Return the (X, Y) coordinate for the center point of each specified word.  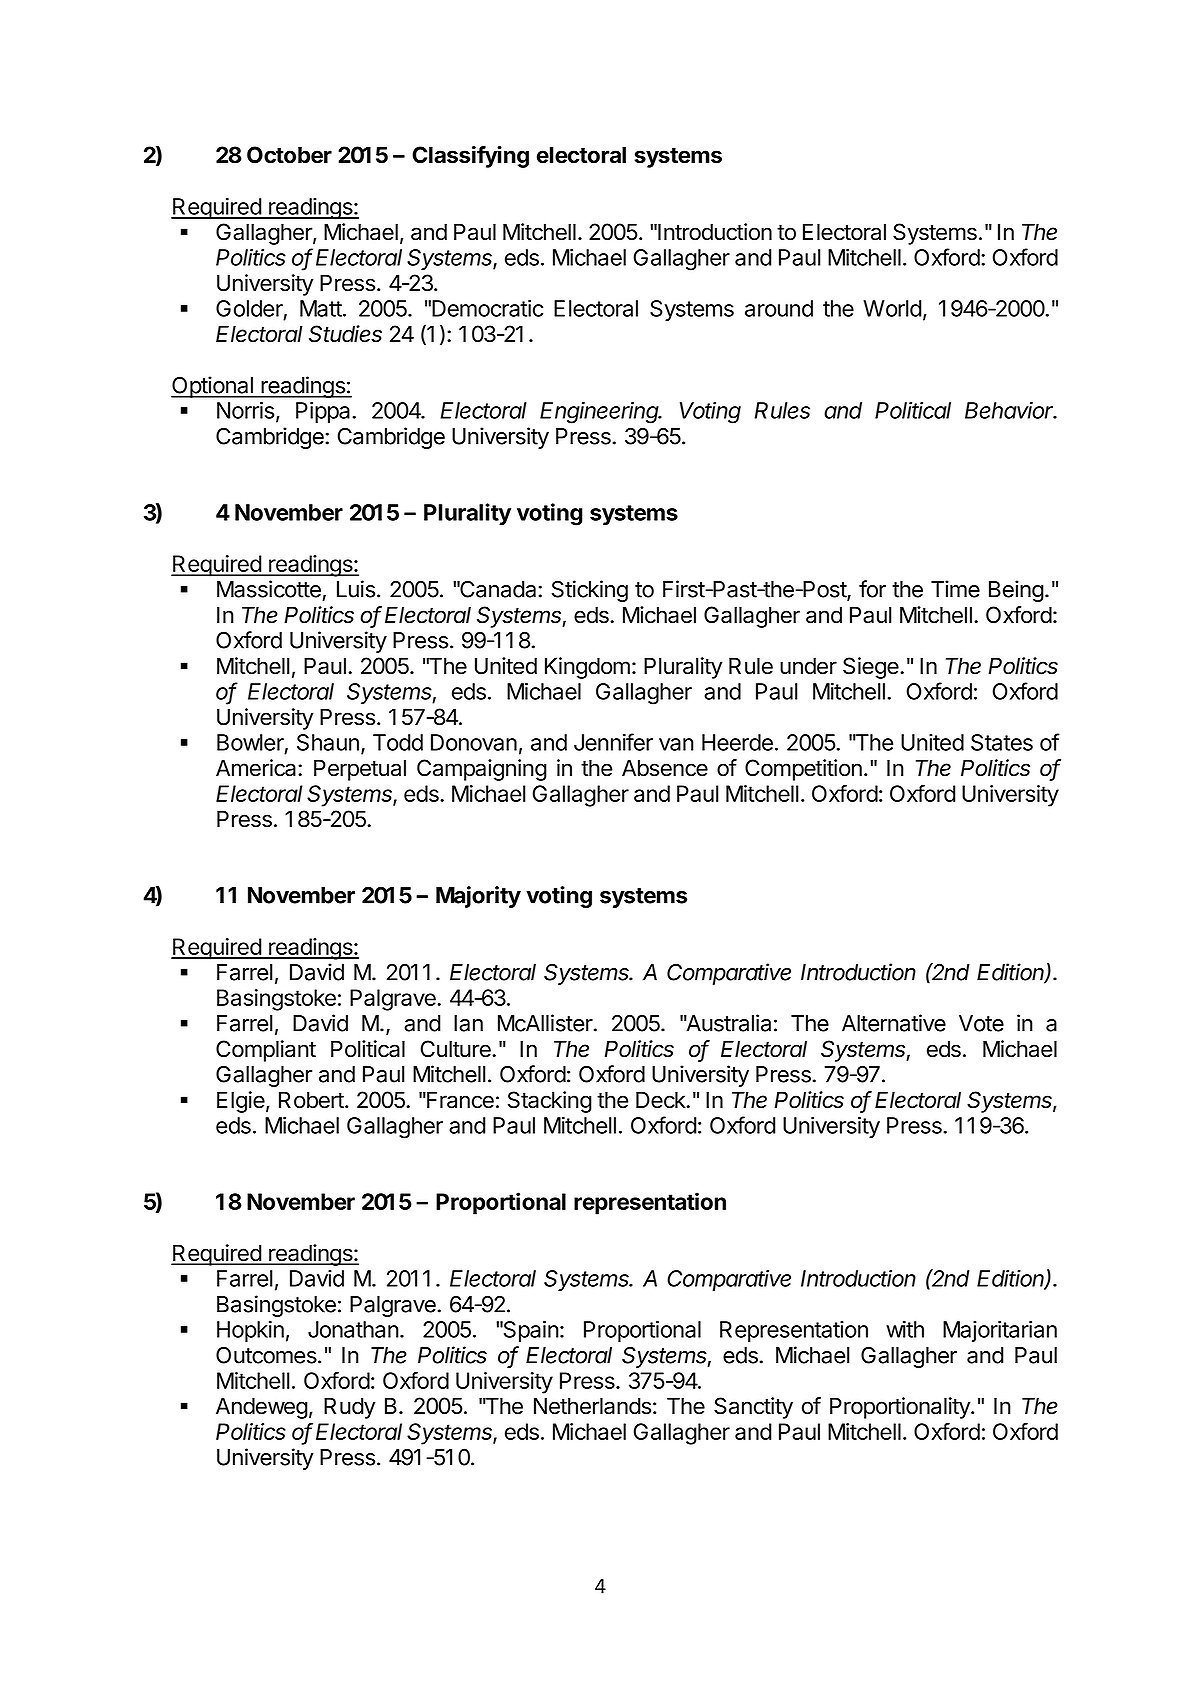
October (289, 155)
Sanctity (753, 1408)
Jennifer (613, 742)
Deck (662, 1100)
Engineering (601, 412)
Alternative (894, 1023)
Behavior (1011, 410)
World (892, 308)
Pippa (324, 412)
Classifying (470, 157)
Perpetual (360, 770)
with (905, 1329)
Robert (312, 1100)
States (1002, 742)
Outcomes (267, 1355)
